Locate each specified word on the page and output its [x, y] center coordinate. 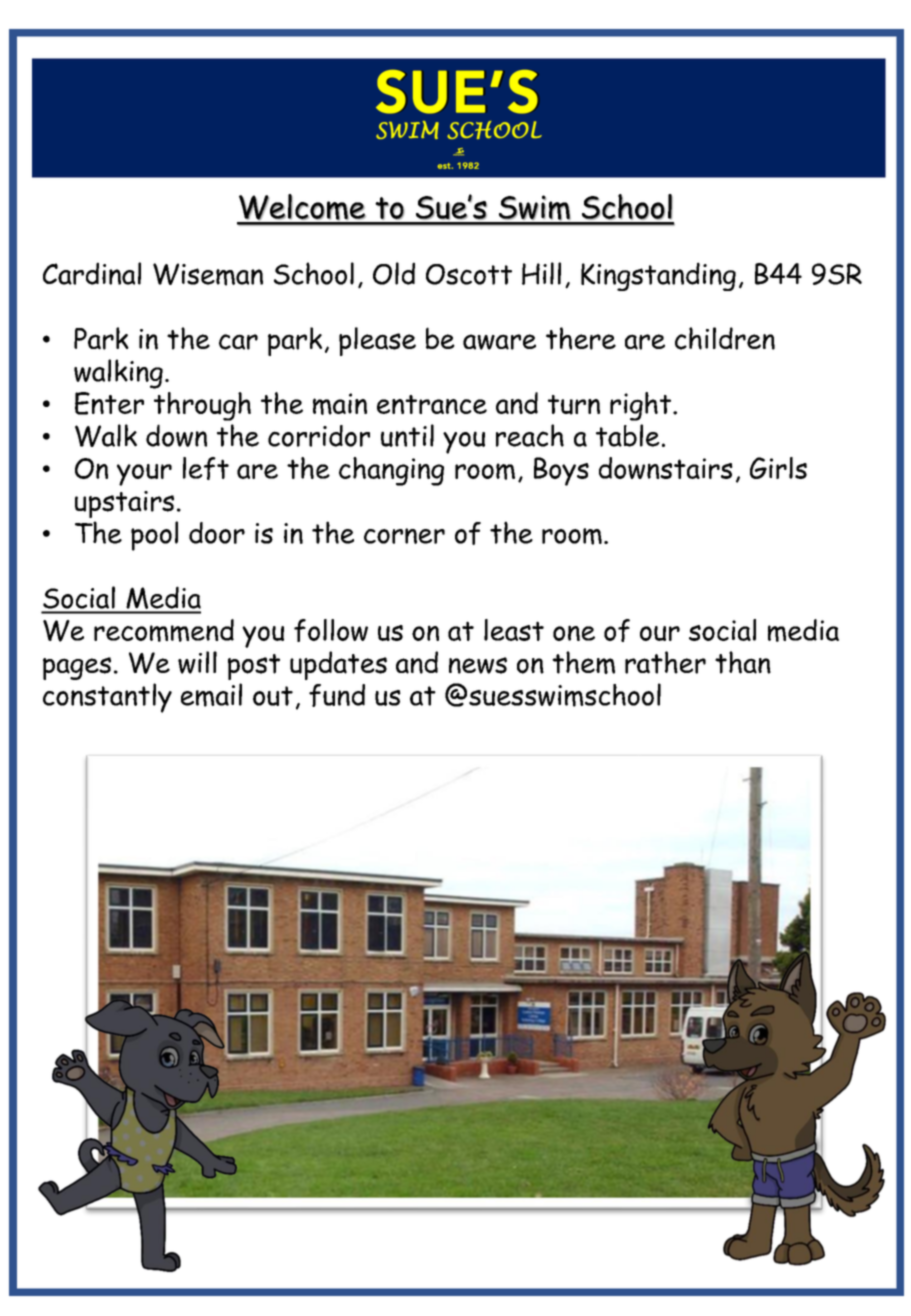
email [211, 695]
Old [394, 273]
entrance [432, 404]
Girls [778, 468]
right [640, 406]
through [202, 406]
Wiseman [208, 274]
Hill [541, 273]
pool [154, 536]
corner [404, 536]
